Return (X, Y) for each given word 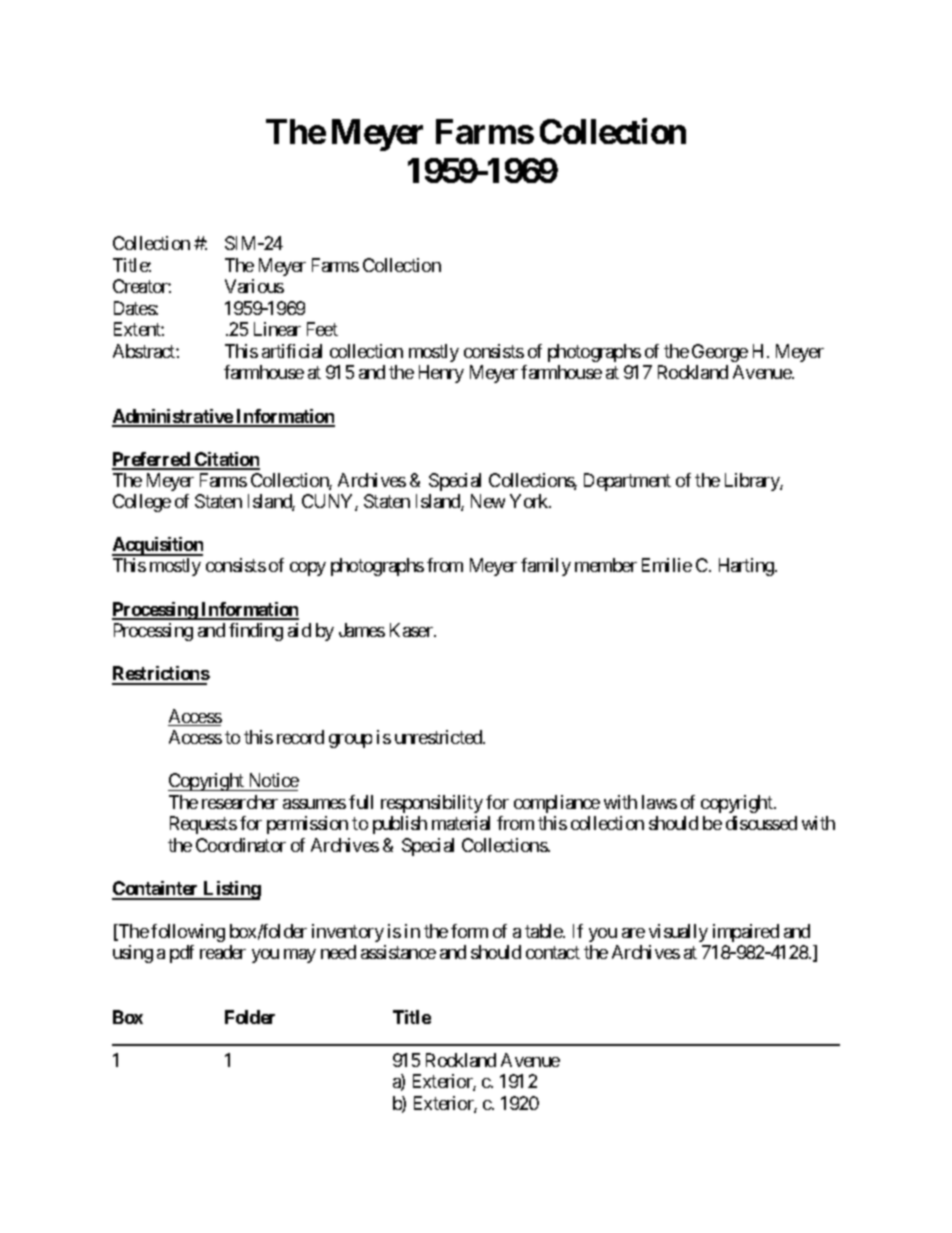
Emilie (667, 565)
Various (254, 286)
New (488, 501)
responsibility (432, 804)
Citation (226, 460)
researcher (240, 802)
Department (627, 482)
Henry (441, 374)
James (362, 630)
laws (659, 802)
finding (256, 632)
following (188, 933)
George (720, 353)
